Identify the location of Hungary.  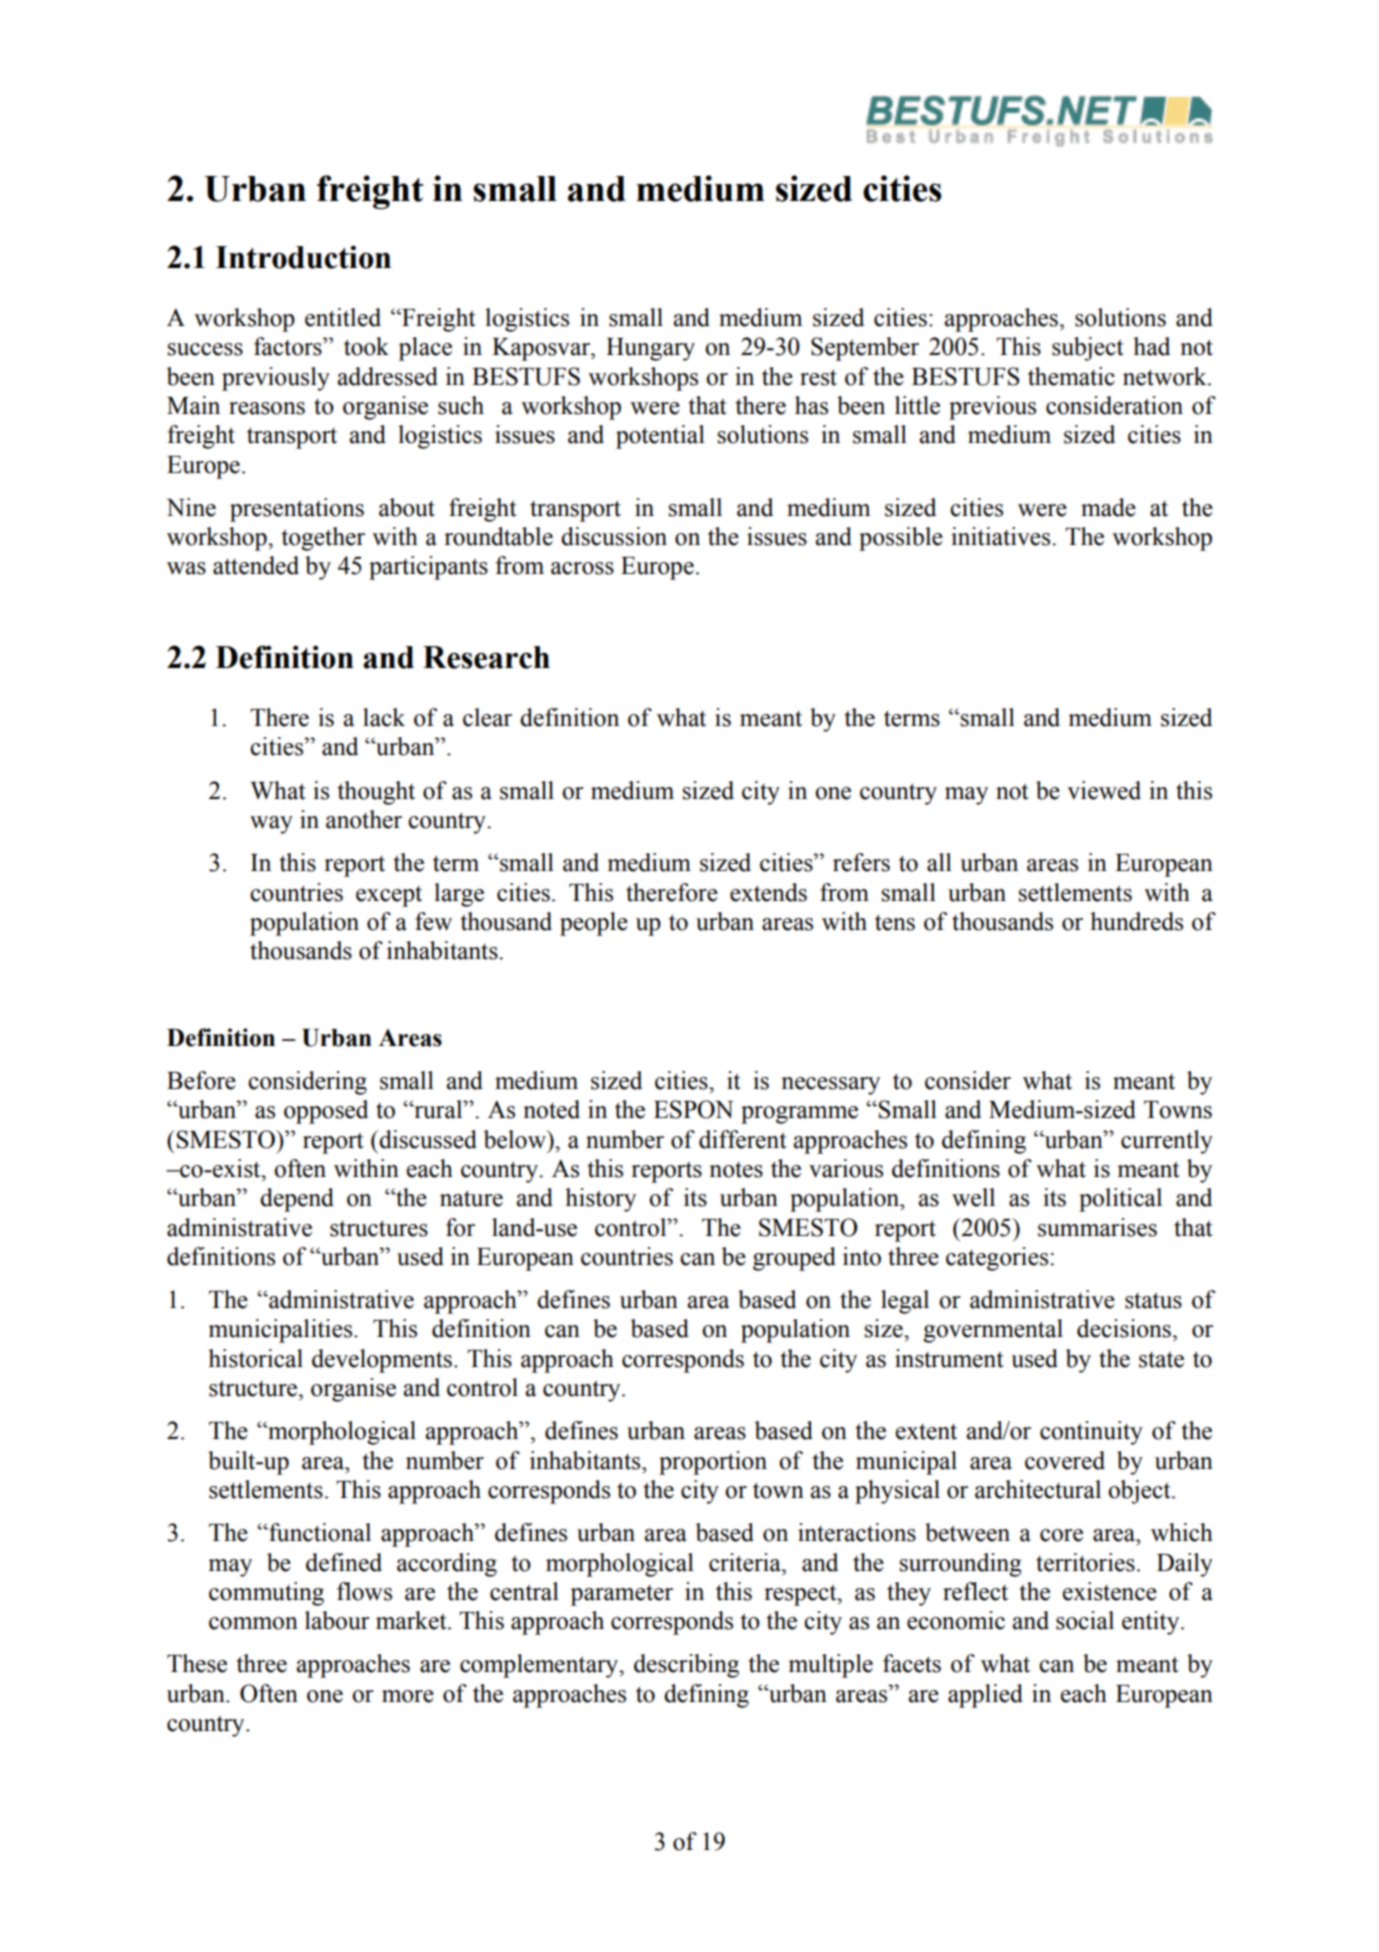
(650, 349).
